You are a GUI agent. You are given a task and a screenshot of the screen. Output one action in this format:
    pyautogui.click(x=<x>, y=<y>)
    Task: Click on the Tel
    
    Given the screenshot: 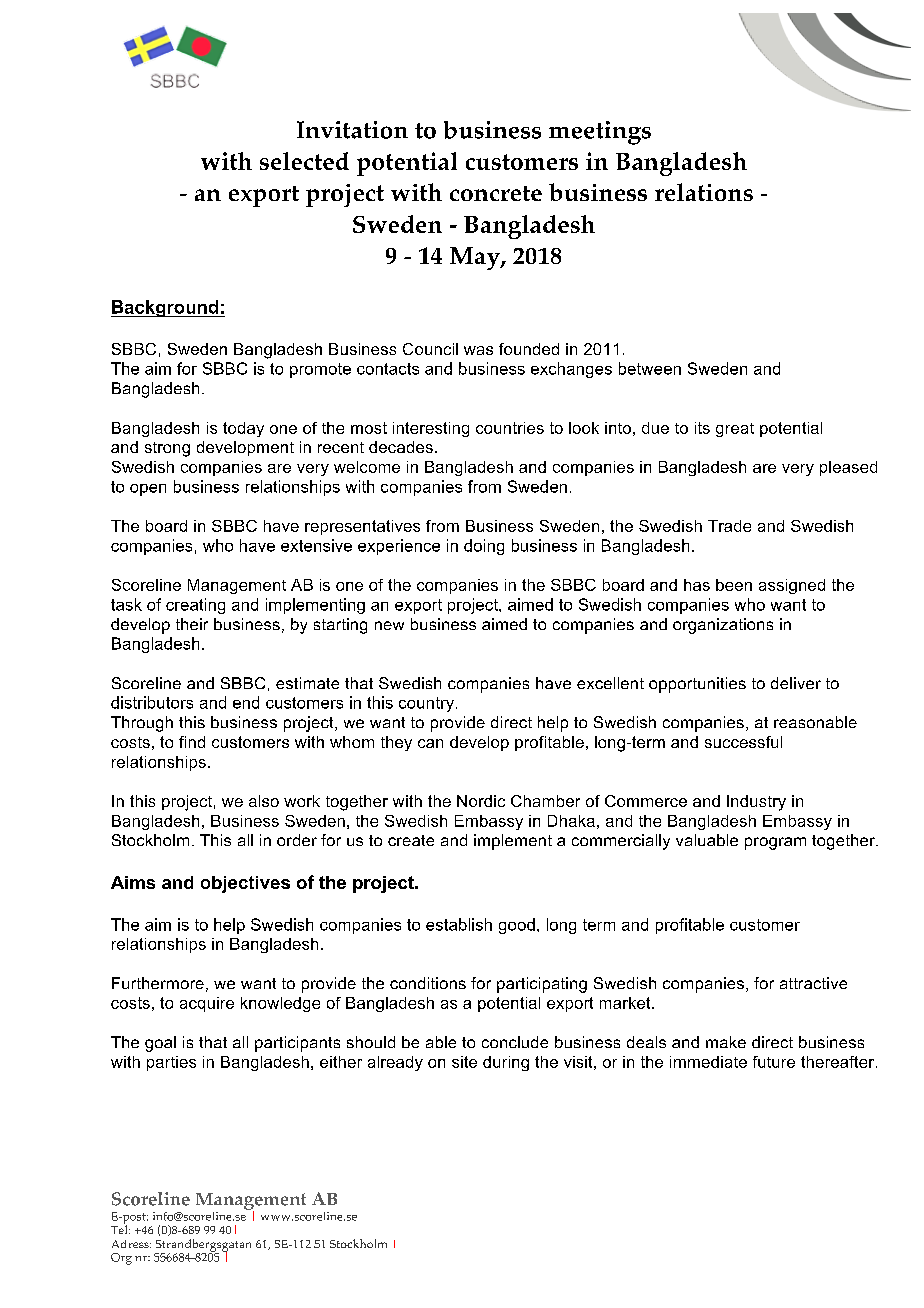 What is the action you would take?
    pyautogui.click(x=120, y=1228)
